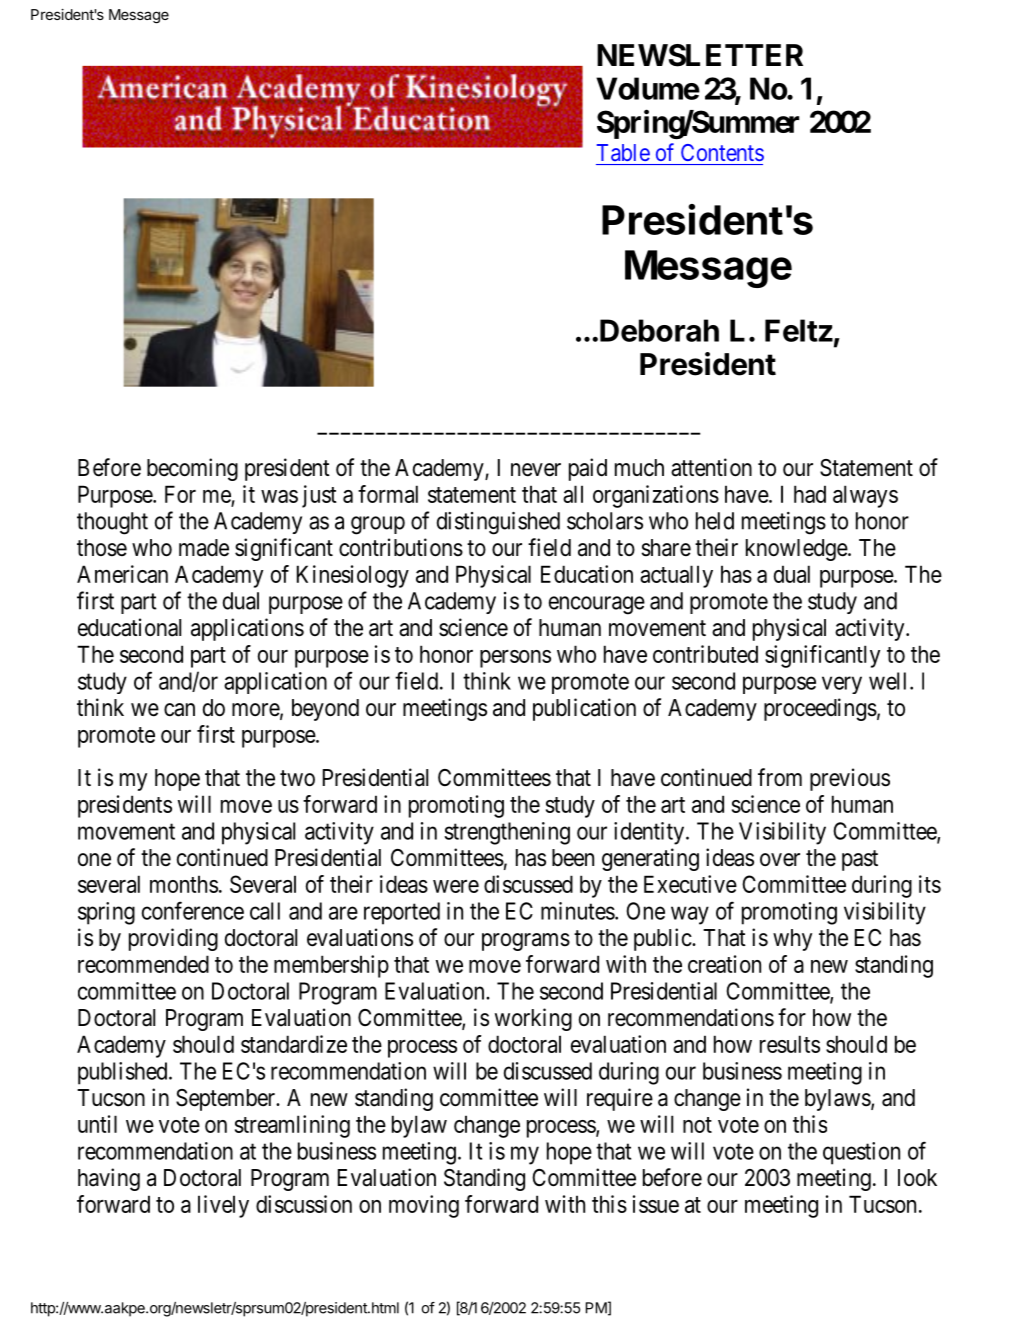 This screenshot has height=1320, width=1020. Describe the element at coordinates (623, 152) in the screenshot. I see `Table` at that location.
